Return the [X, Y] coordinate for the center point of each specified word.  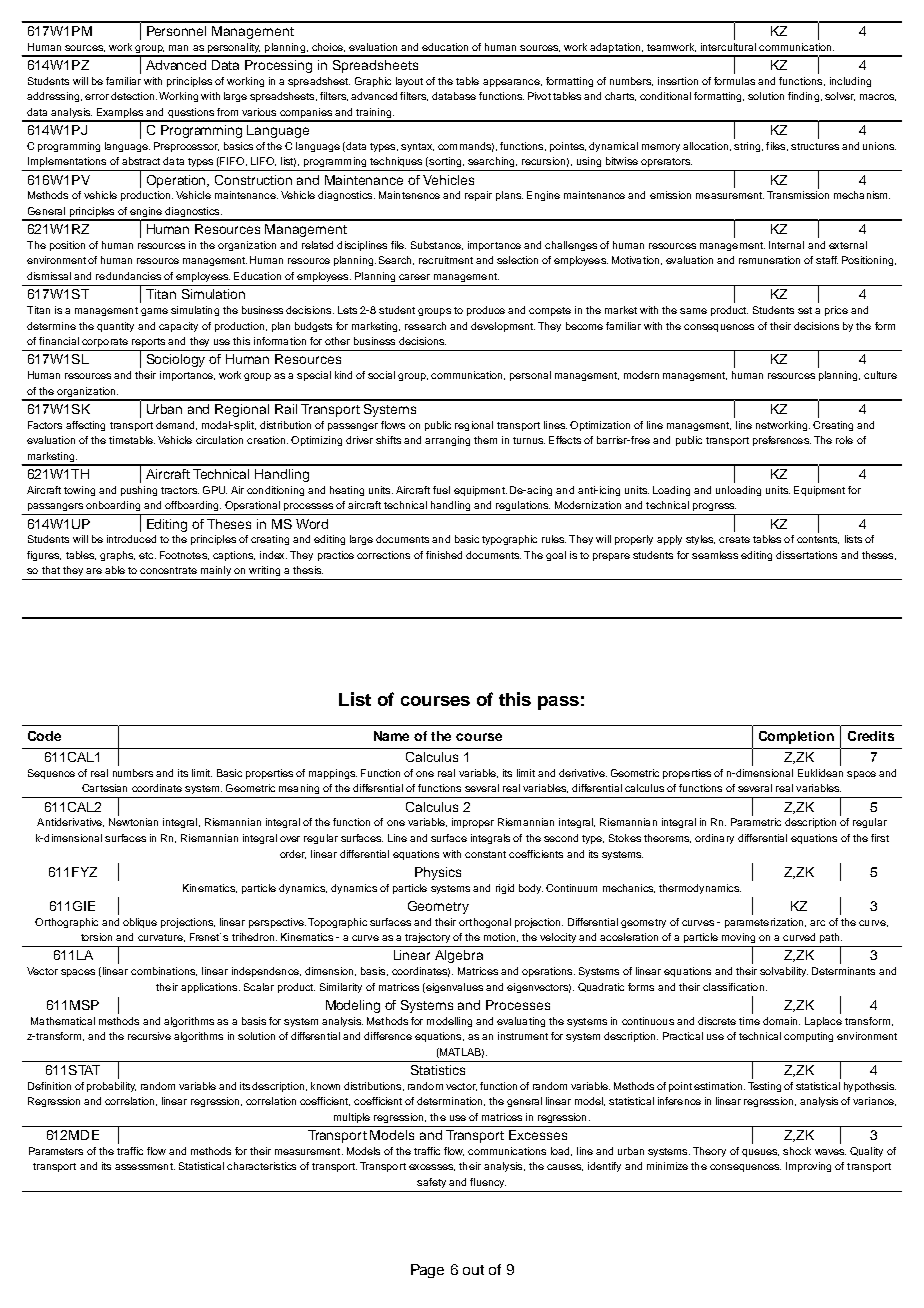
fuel [441, 490]
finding [803, 97]
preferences [782, 441]
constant [485, 854]
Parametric [756, 822]
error [97, 97]
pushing [139, 491]
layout [409, 82]
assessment [145, 1166]
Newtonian [133, 822]
